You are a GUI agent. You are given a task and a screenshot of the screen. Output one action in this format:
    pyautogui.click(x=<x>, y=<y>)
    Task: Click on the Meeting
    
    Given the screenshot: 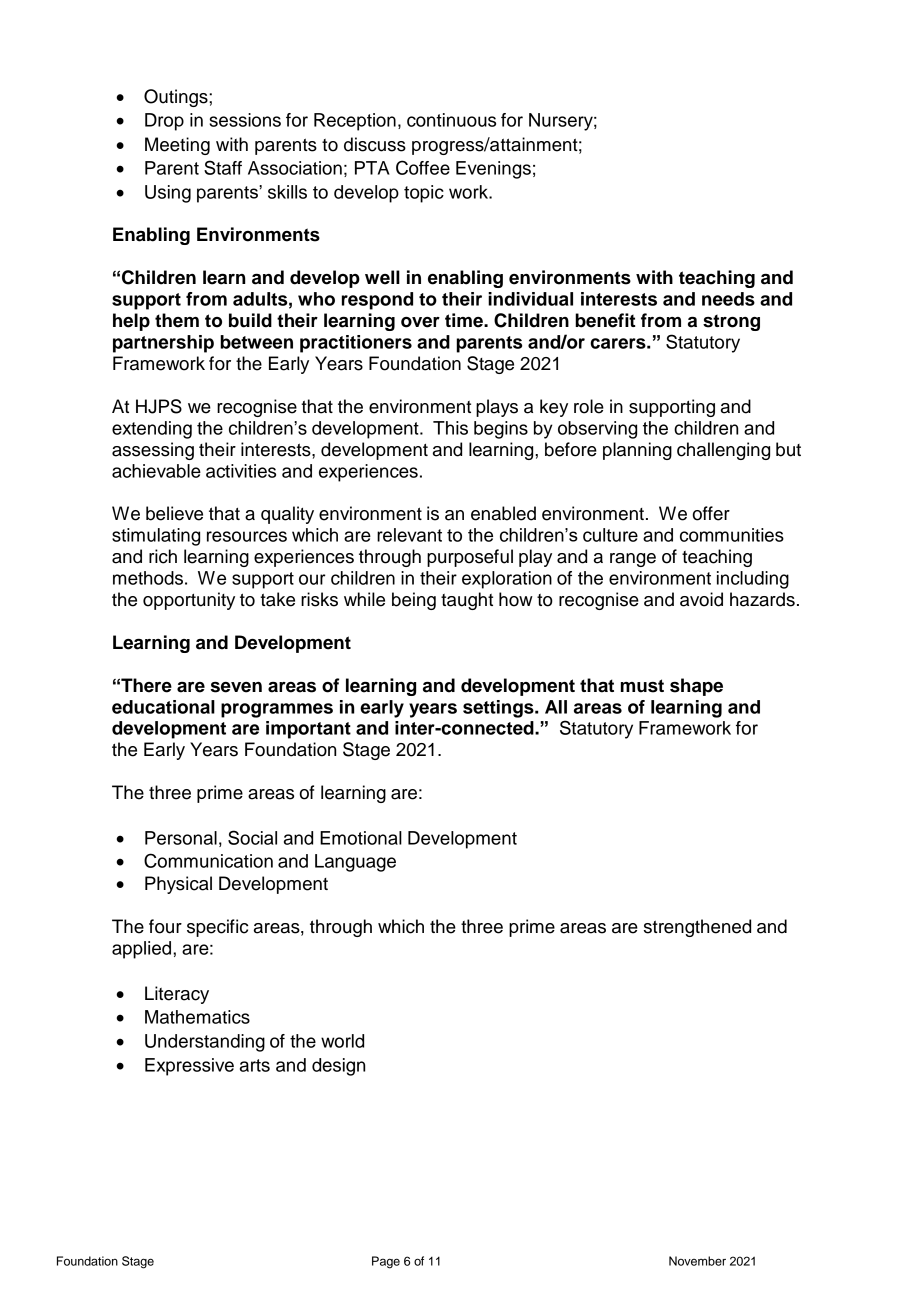 What is the action you would take?
    pyautogui.click(x=177, y=146)
